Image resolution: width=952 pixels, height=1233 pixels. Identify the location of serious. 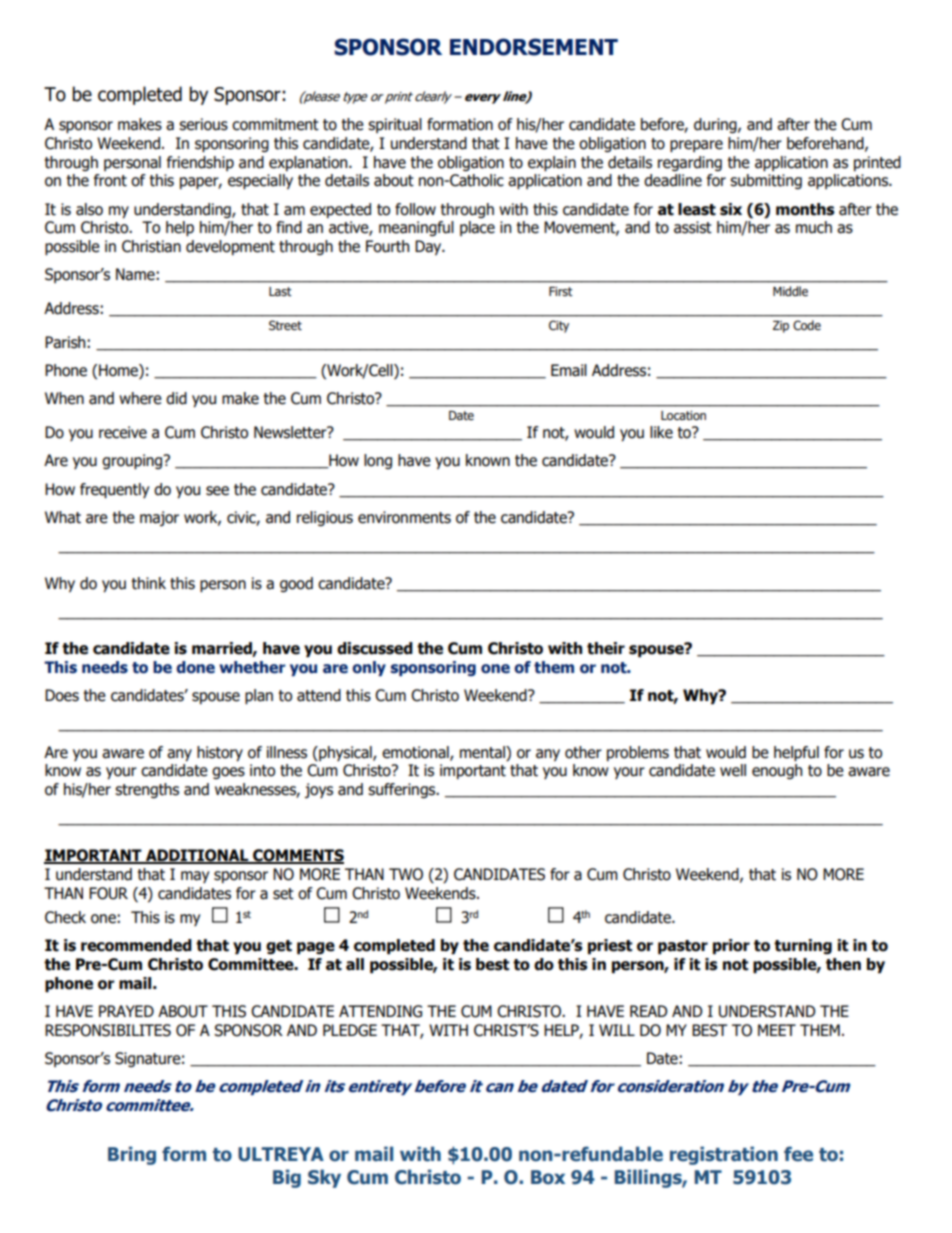
(203, 124).
